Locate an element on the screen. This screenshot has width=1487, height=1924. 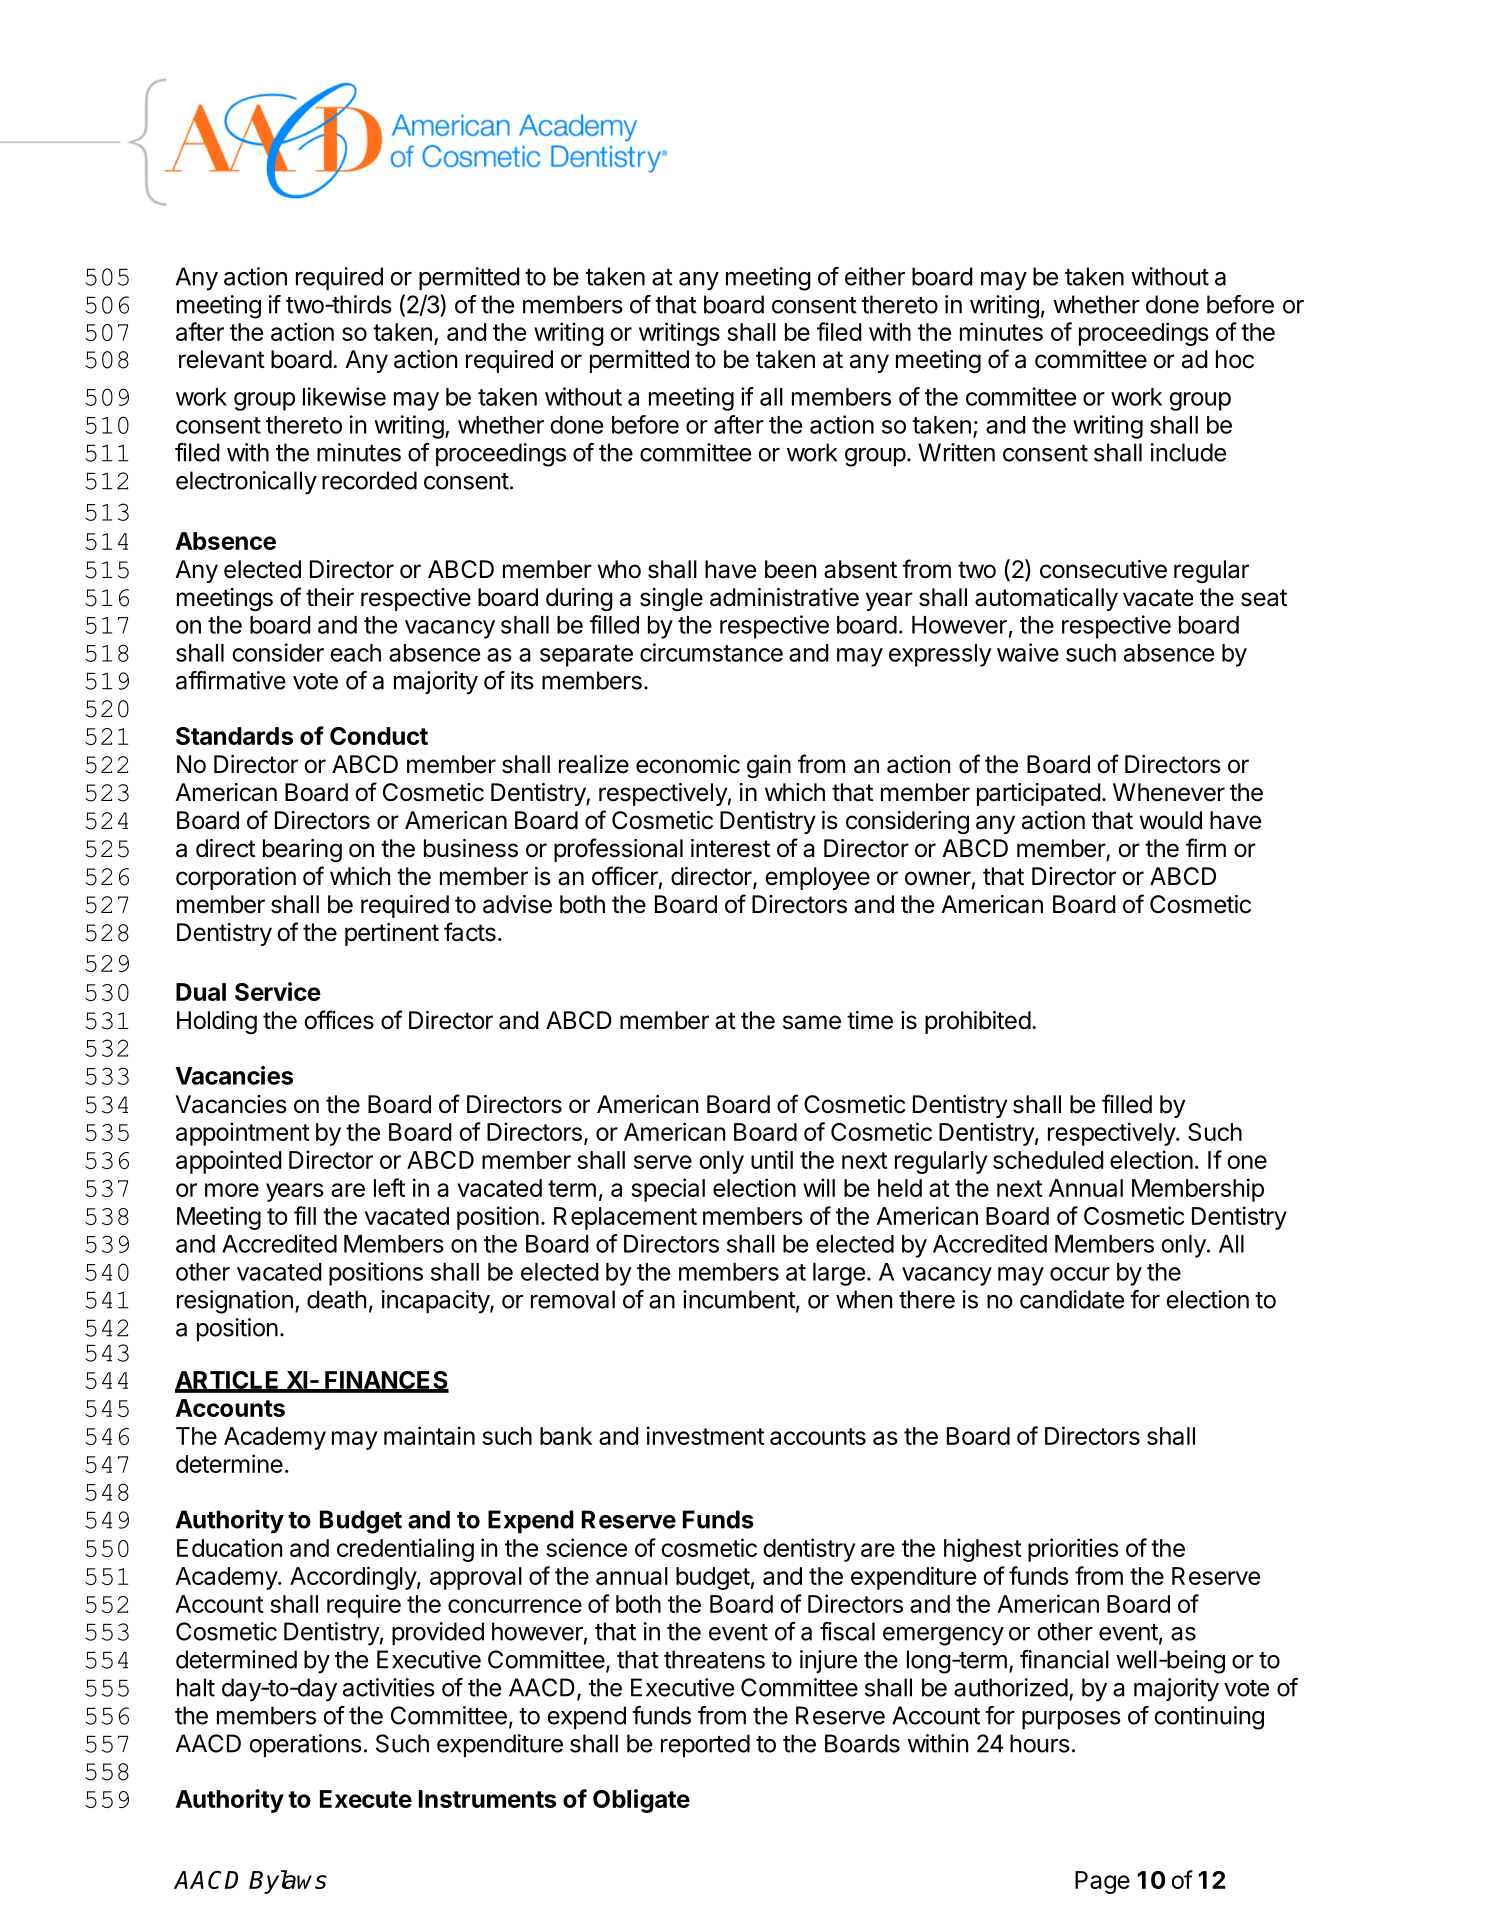
Obligate is located at coordinates (641, 1801).
